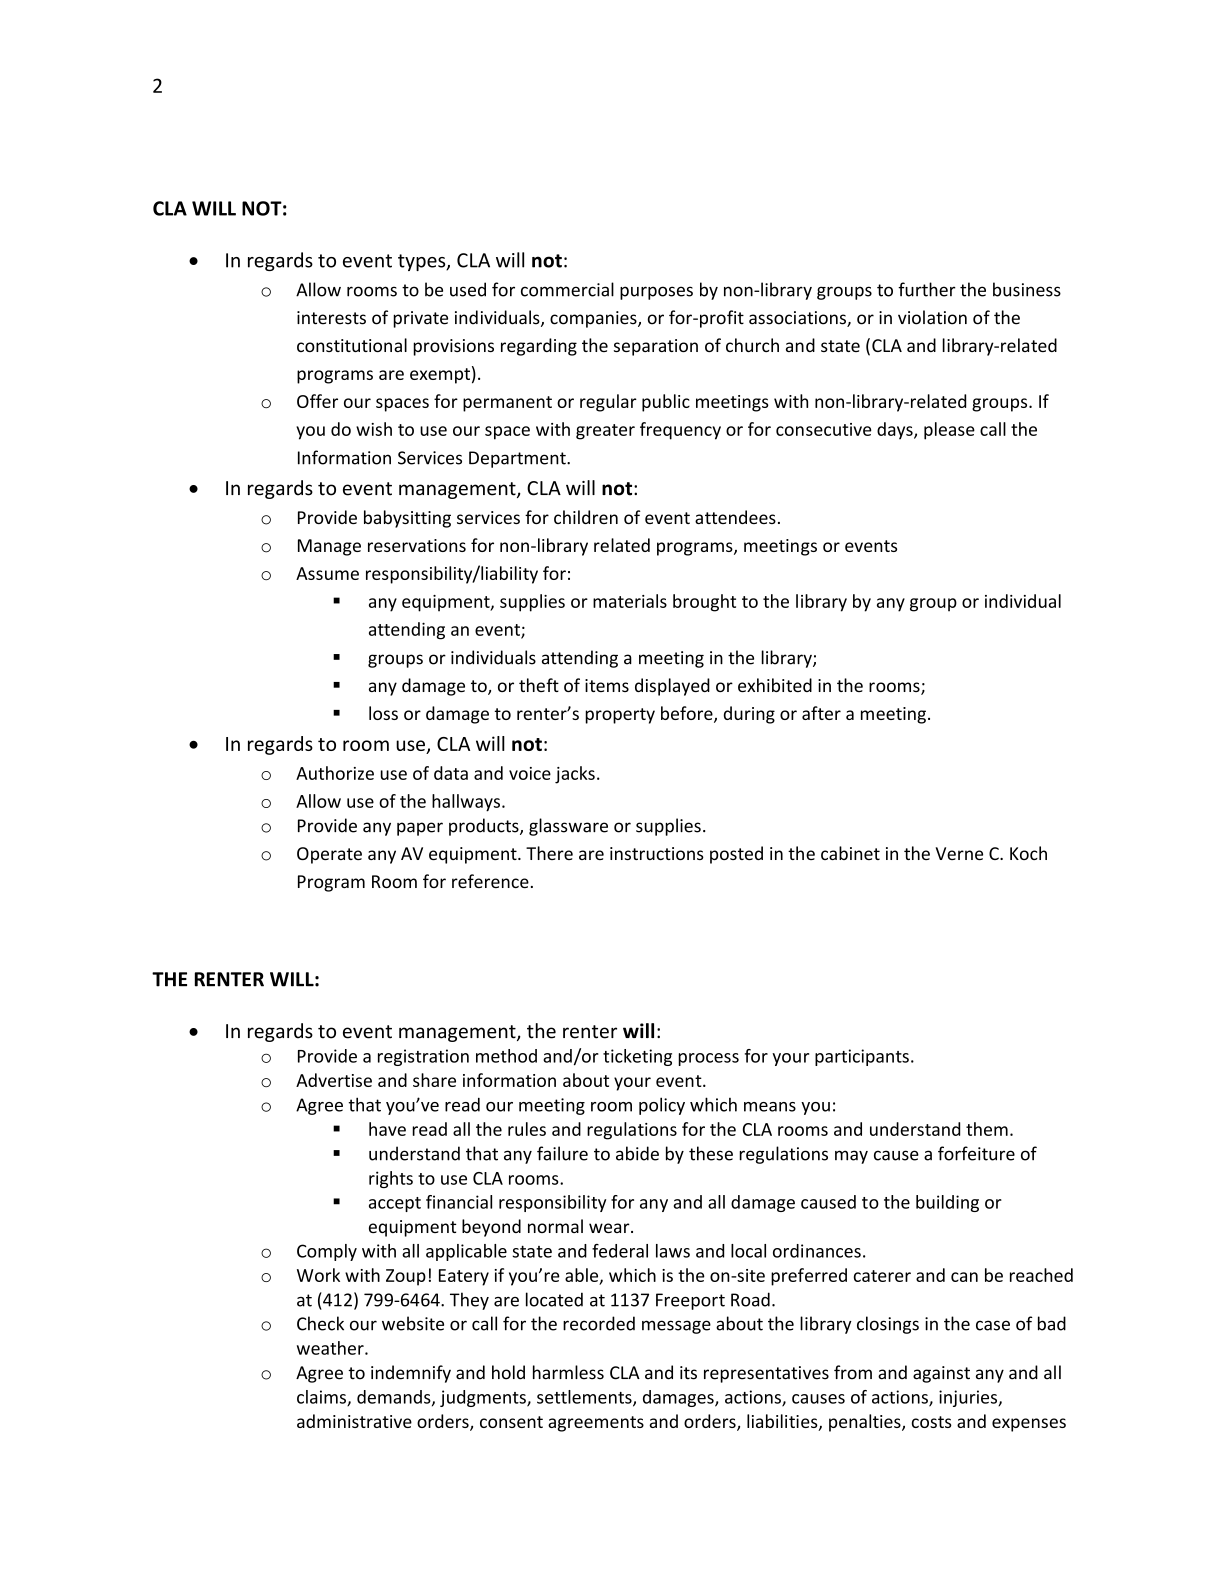 The width and height of the screenshot is (1220, 1579). What do you see at coordinates (688, 1373) in the screenshot?
I see `its` at bounding box center [688, 1373].
